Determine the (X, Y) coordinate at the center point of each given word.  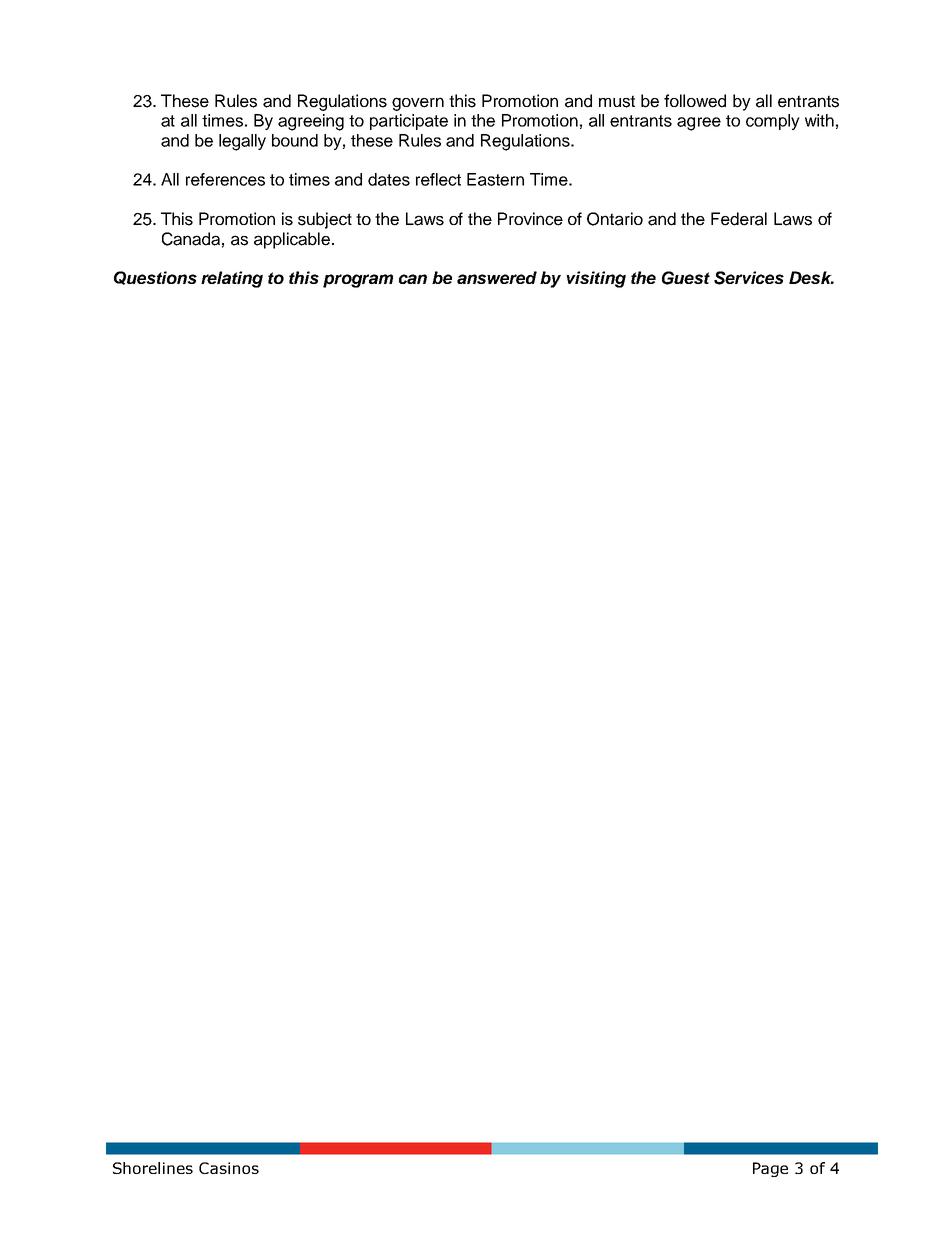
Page (770, 1169)
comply (773, 122)
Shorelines (153, 1168)
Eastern (495, 179)
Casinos (229, 1168)
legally (242, 142)
